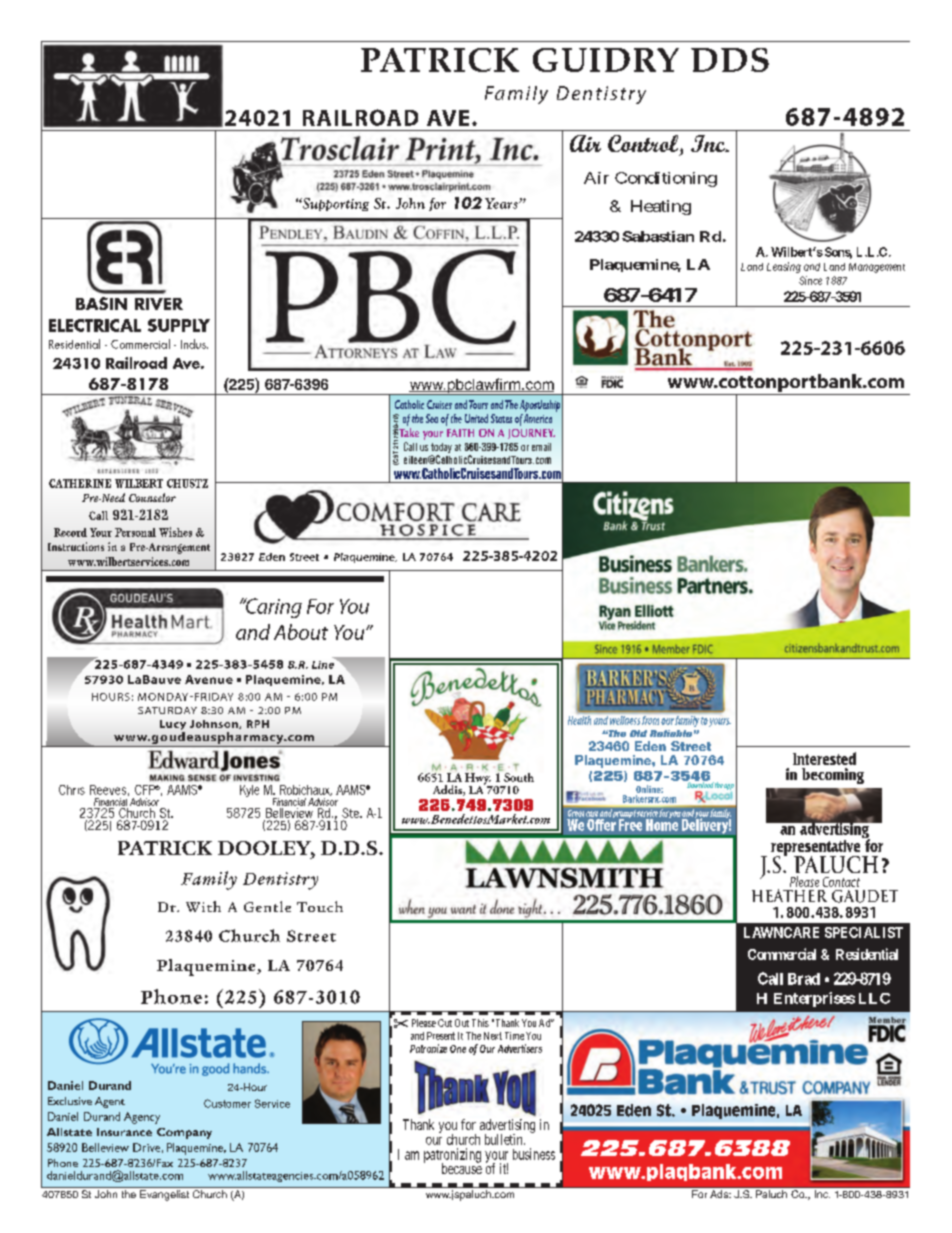 This page has width=952, height=1233. What do you see at coordinates (462, 1168) in the page?
I see `because` at bounding box center [462, 1168].
